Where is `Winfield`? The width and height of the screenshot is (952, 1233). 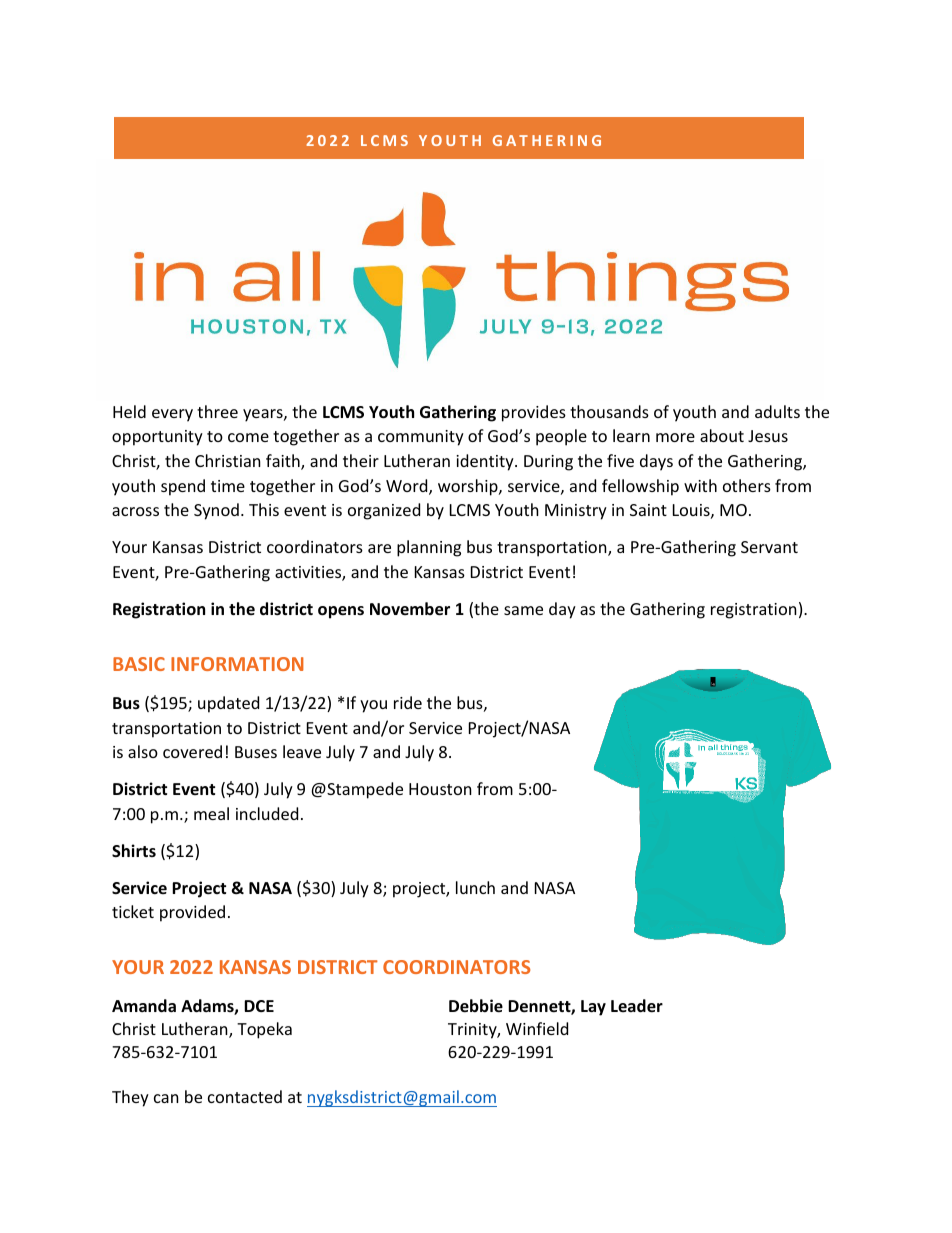 Winfield is located at coordinates (537, 1028).
